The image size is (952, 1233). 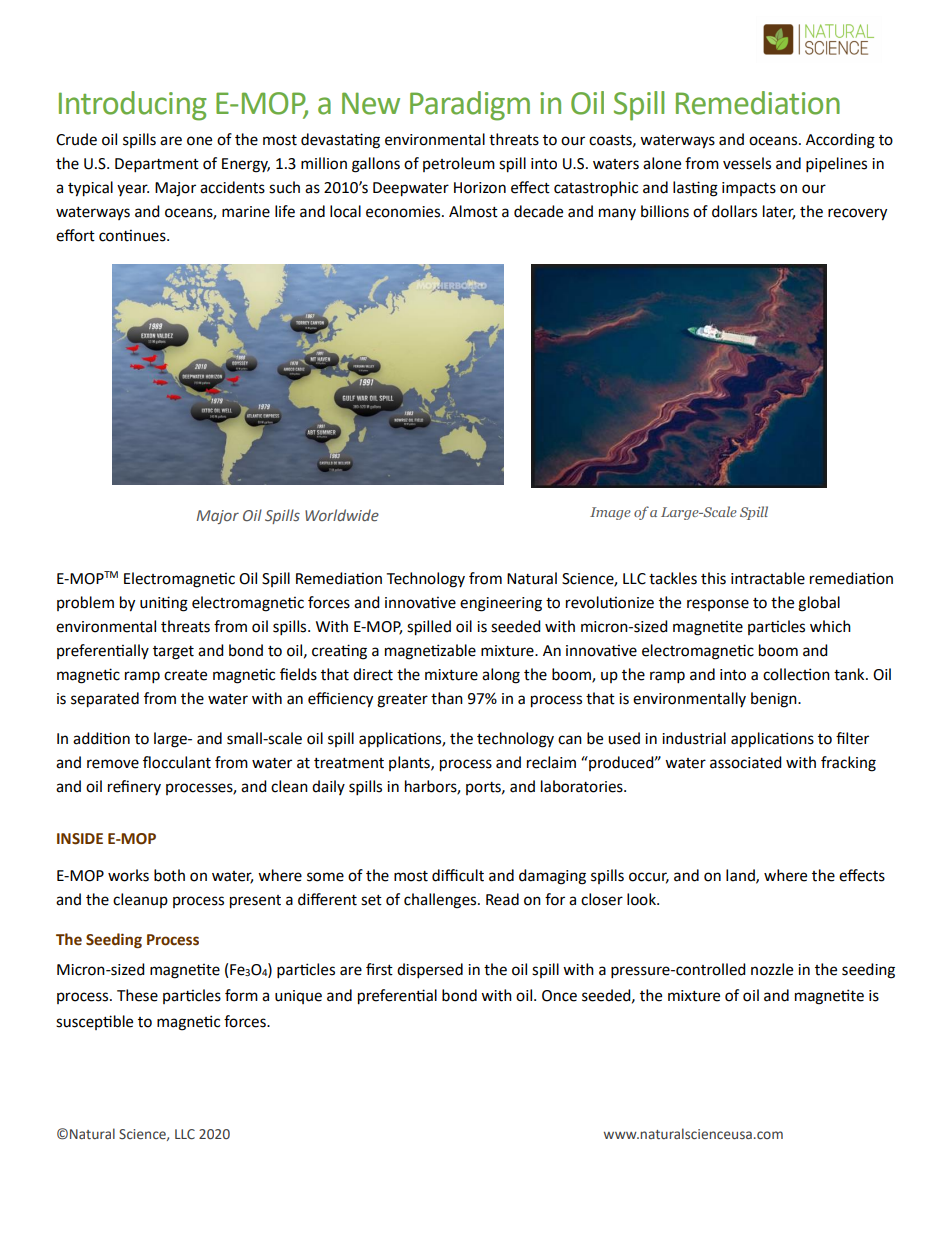 I want to click on target, so click(x=173, y=653).
